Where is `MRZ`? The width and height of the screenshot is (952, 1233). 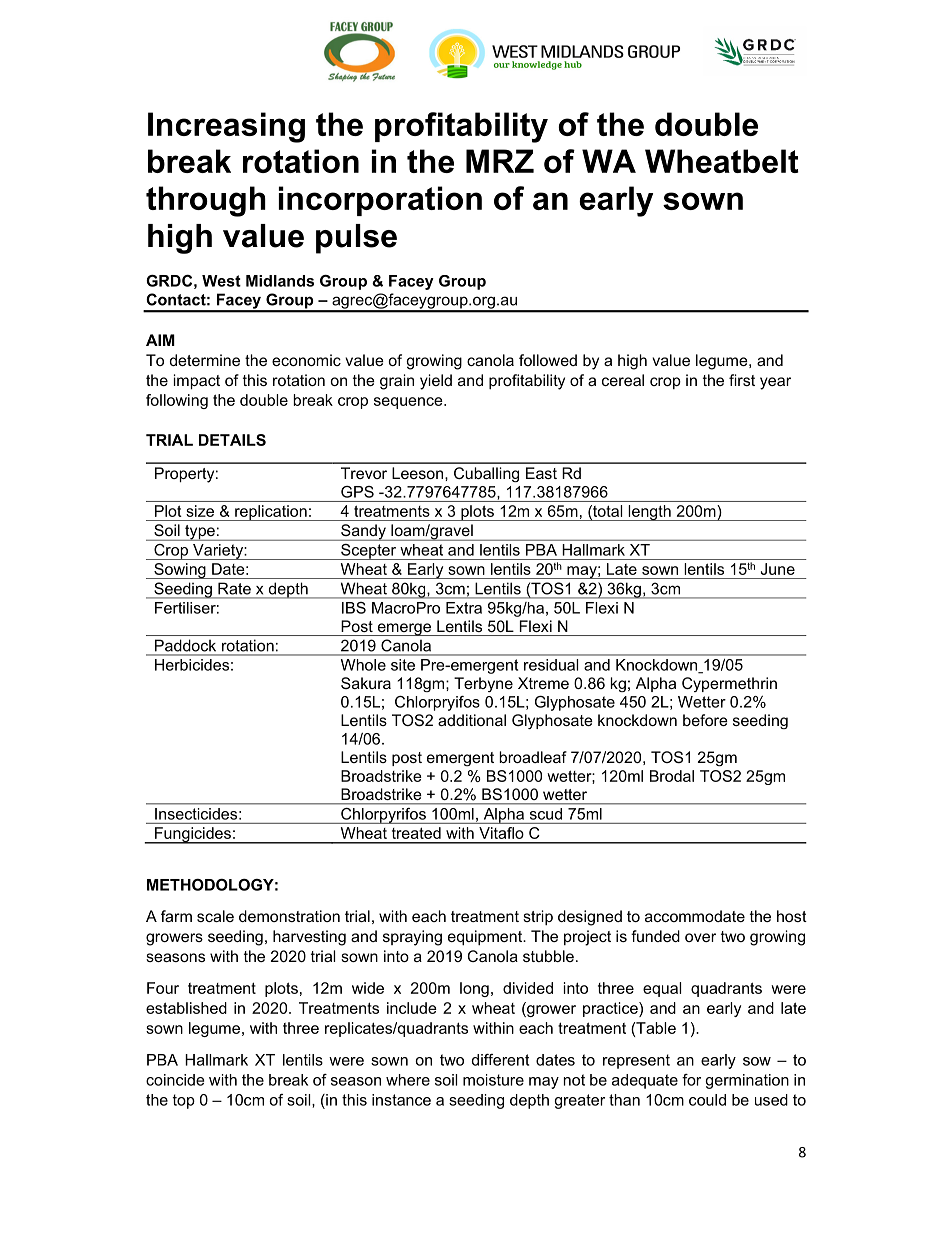
MRZ is located at coordinates (500, 161).
